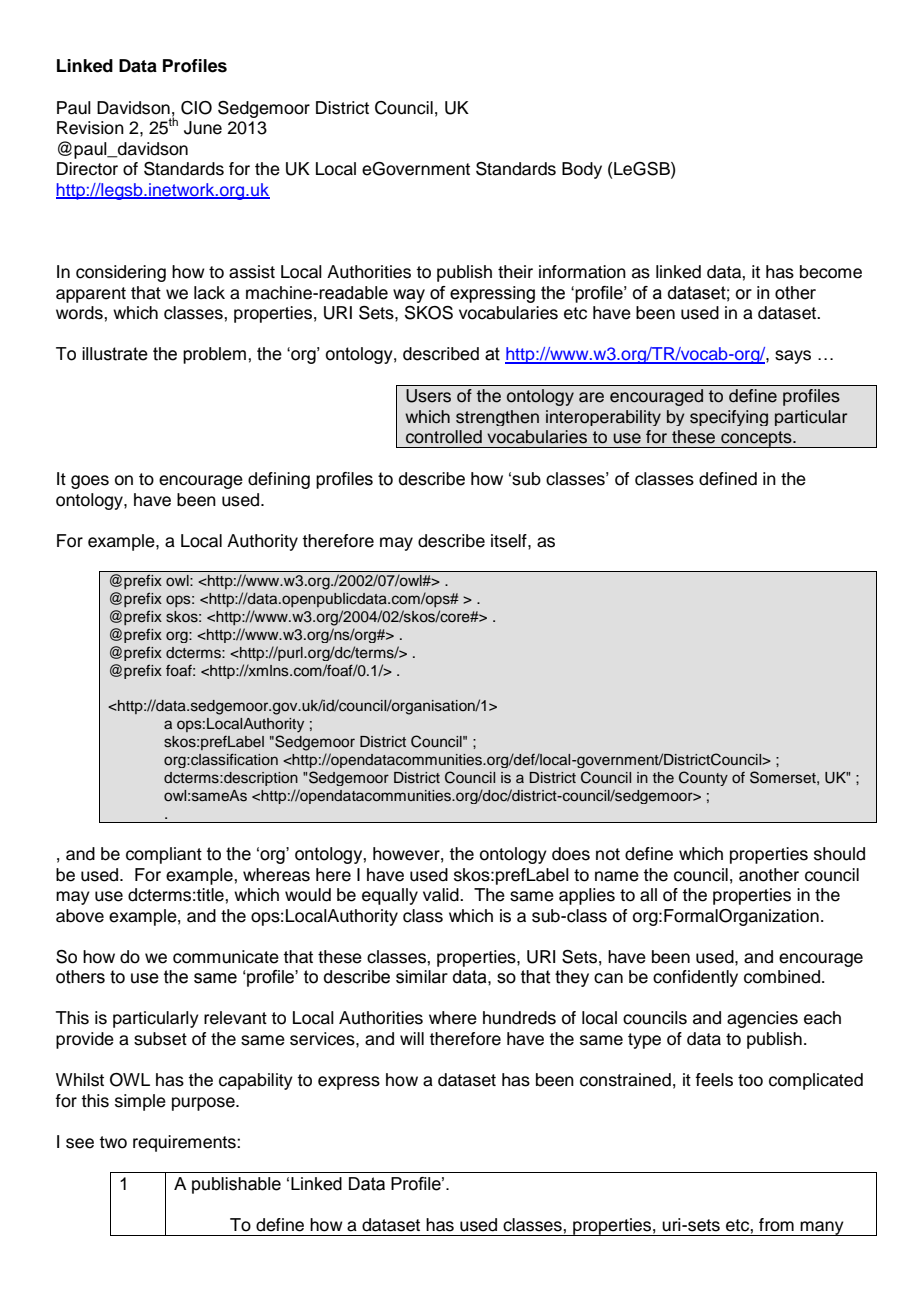  I want to click on communicate, so click(226, 957).
